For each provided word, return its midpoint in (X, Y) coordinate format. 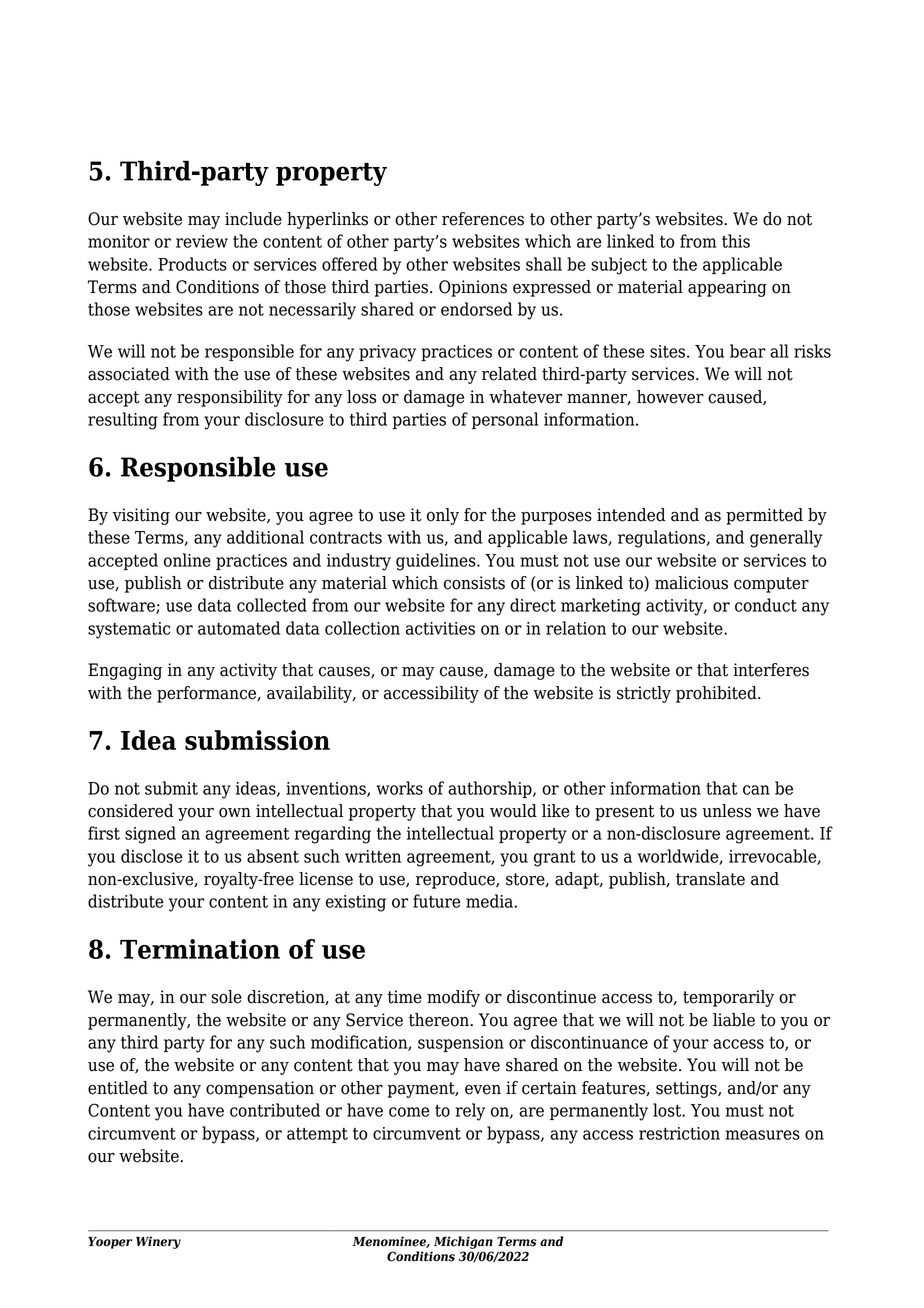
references (483, 219)
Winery (158, 1242)
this (736, 241)
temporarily (728, 998)
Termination (200, 949)
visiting (141, 516)
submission (257, 740)
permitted (764, 516)
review (202, 241)
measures (763, 1135)
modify (453, 998)
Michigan (463, 1242)
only (443, 516)
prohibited (717, 694)
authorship (491, 789)
